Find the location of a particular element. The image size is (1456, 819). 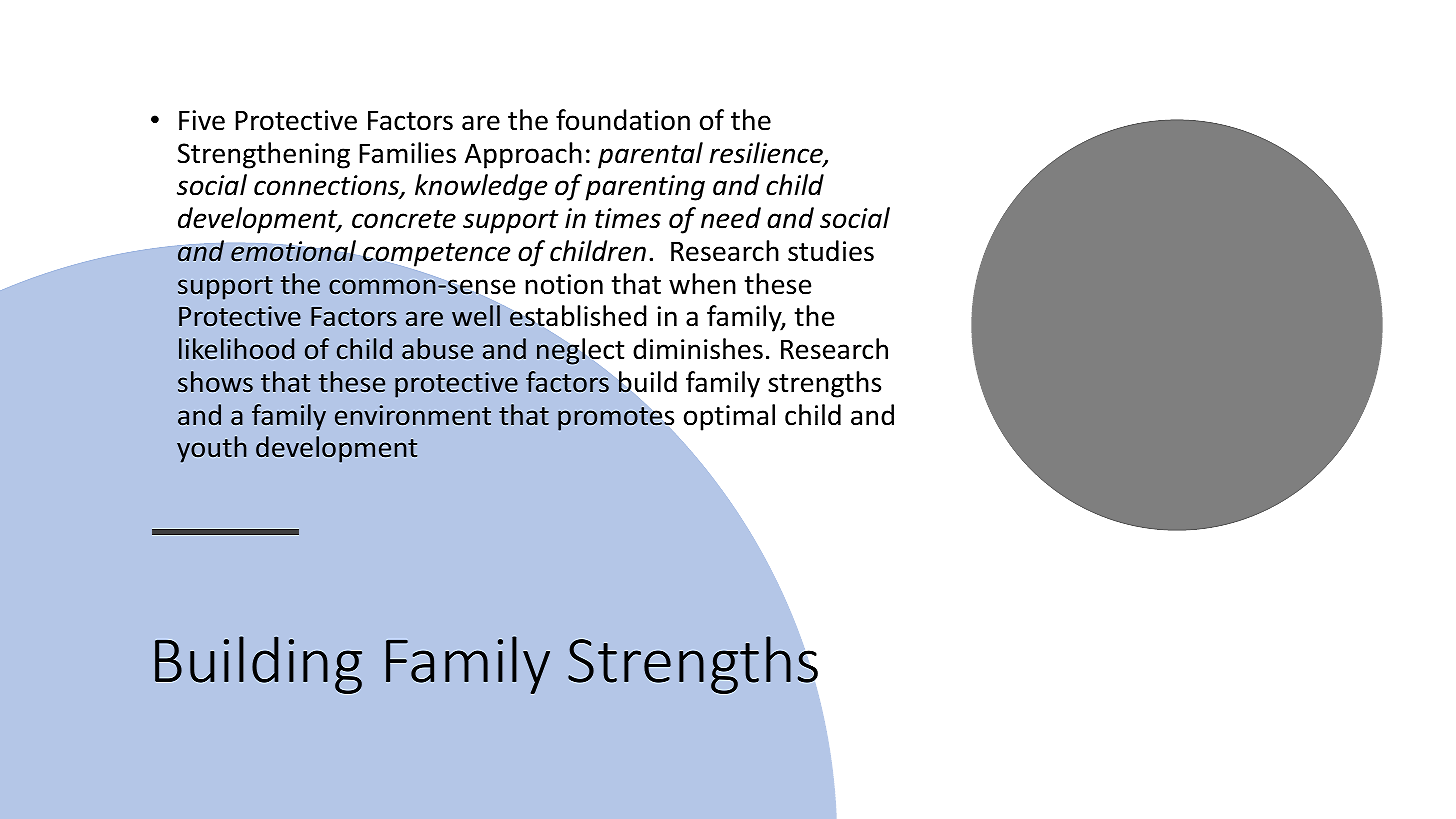

notion is located at coordinates (564, 284).
